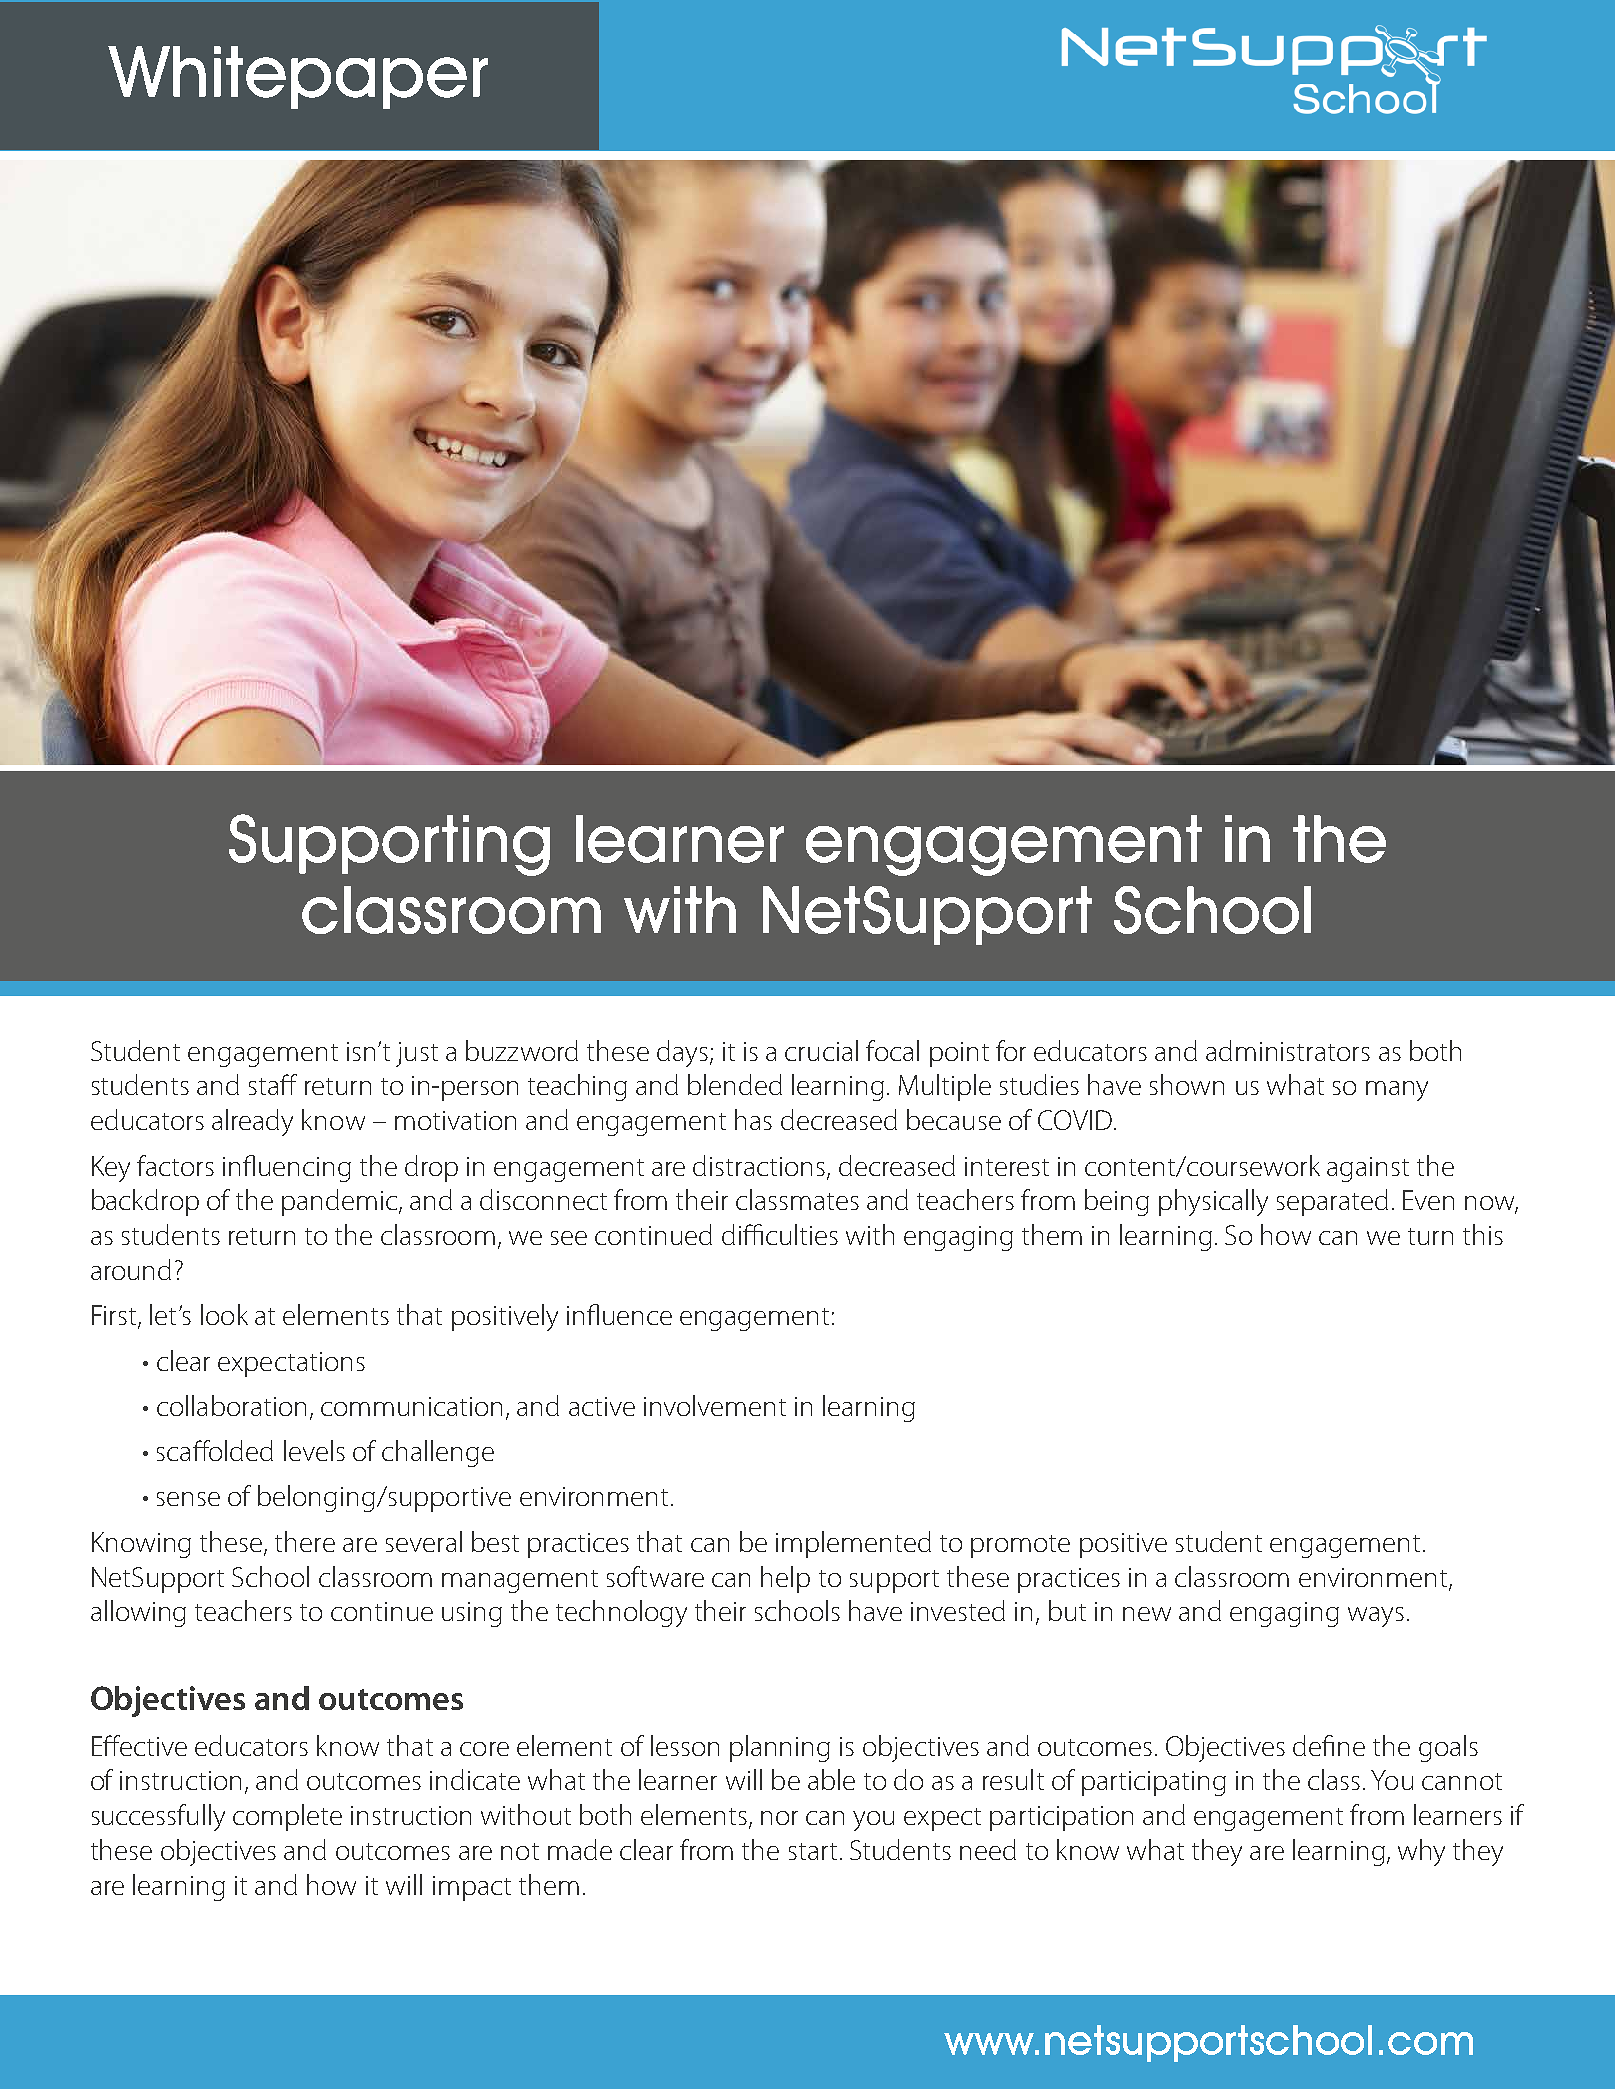 The height and width of the screenshot is (2089, 1615). Describe the element at coordinates (1483, 1234) in the screenshot. I see `this` at that location.
